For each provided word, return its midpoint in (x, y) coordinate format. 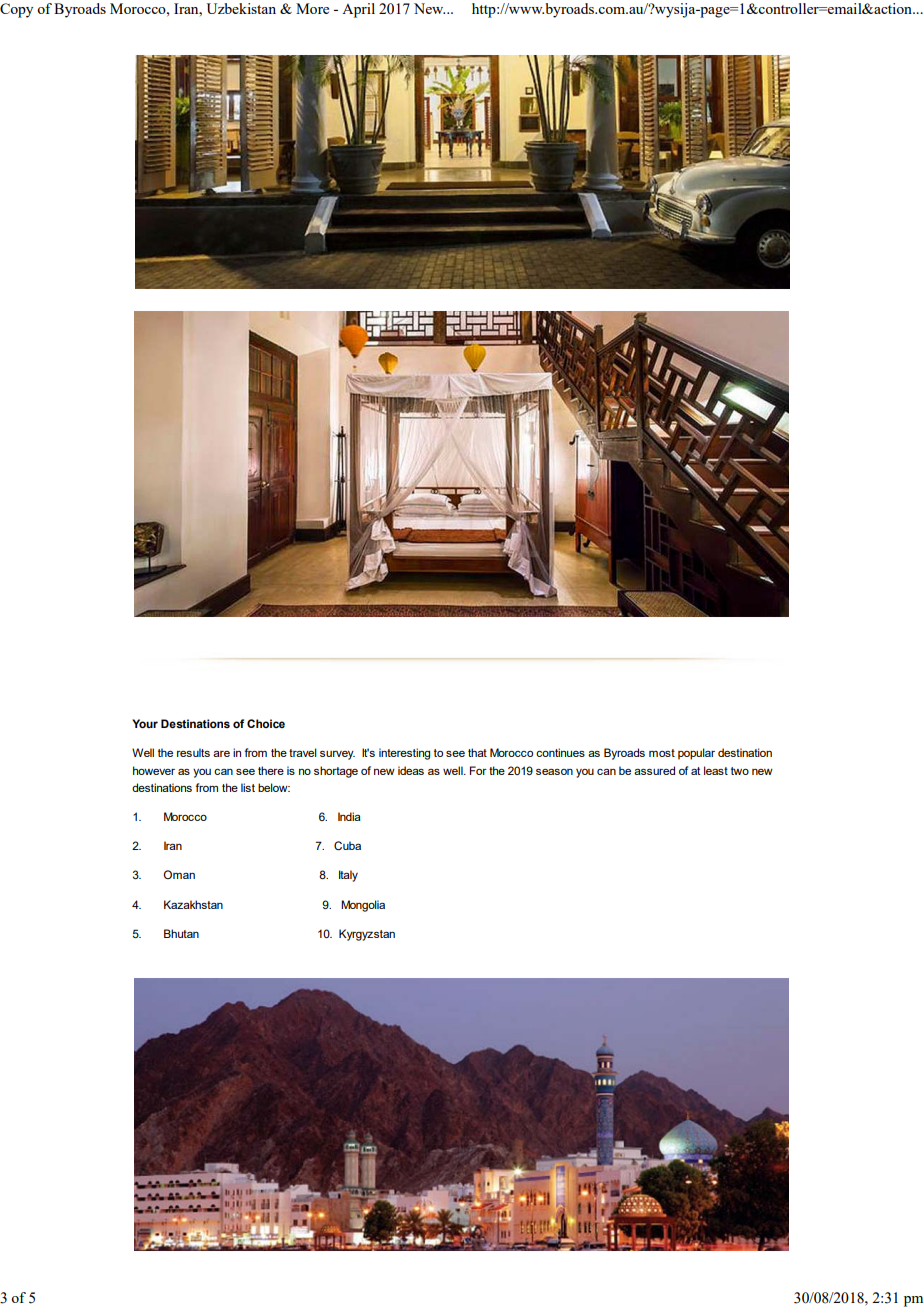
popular (696, 754)
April (358, 10)
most (662, 753)
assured (654, 770)
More (312, 8)
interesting (404, 754)
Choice (266, 723)
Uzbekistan (241, 8)
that (477, 752)
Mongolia (363, 906)
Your (145, 723)
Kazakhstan (193, 904)
